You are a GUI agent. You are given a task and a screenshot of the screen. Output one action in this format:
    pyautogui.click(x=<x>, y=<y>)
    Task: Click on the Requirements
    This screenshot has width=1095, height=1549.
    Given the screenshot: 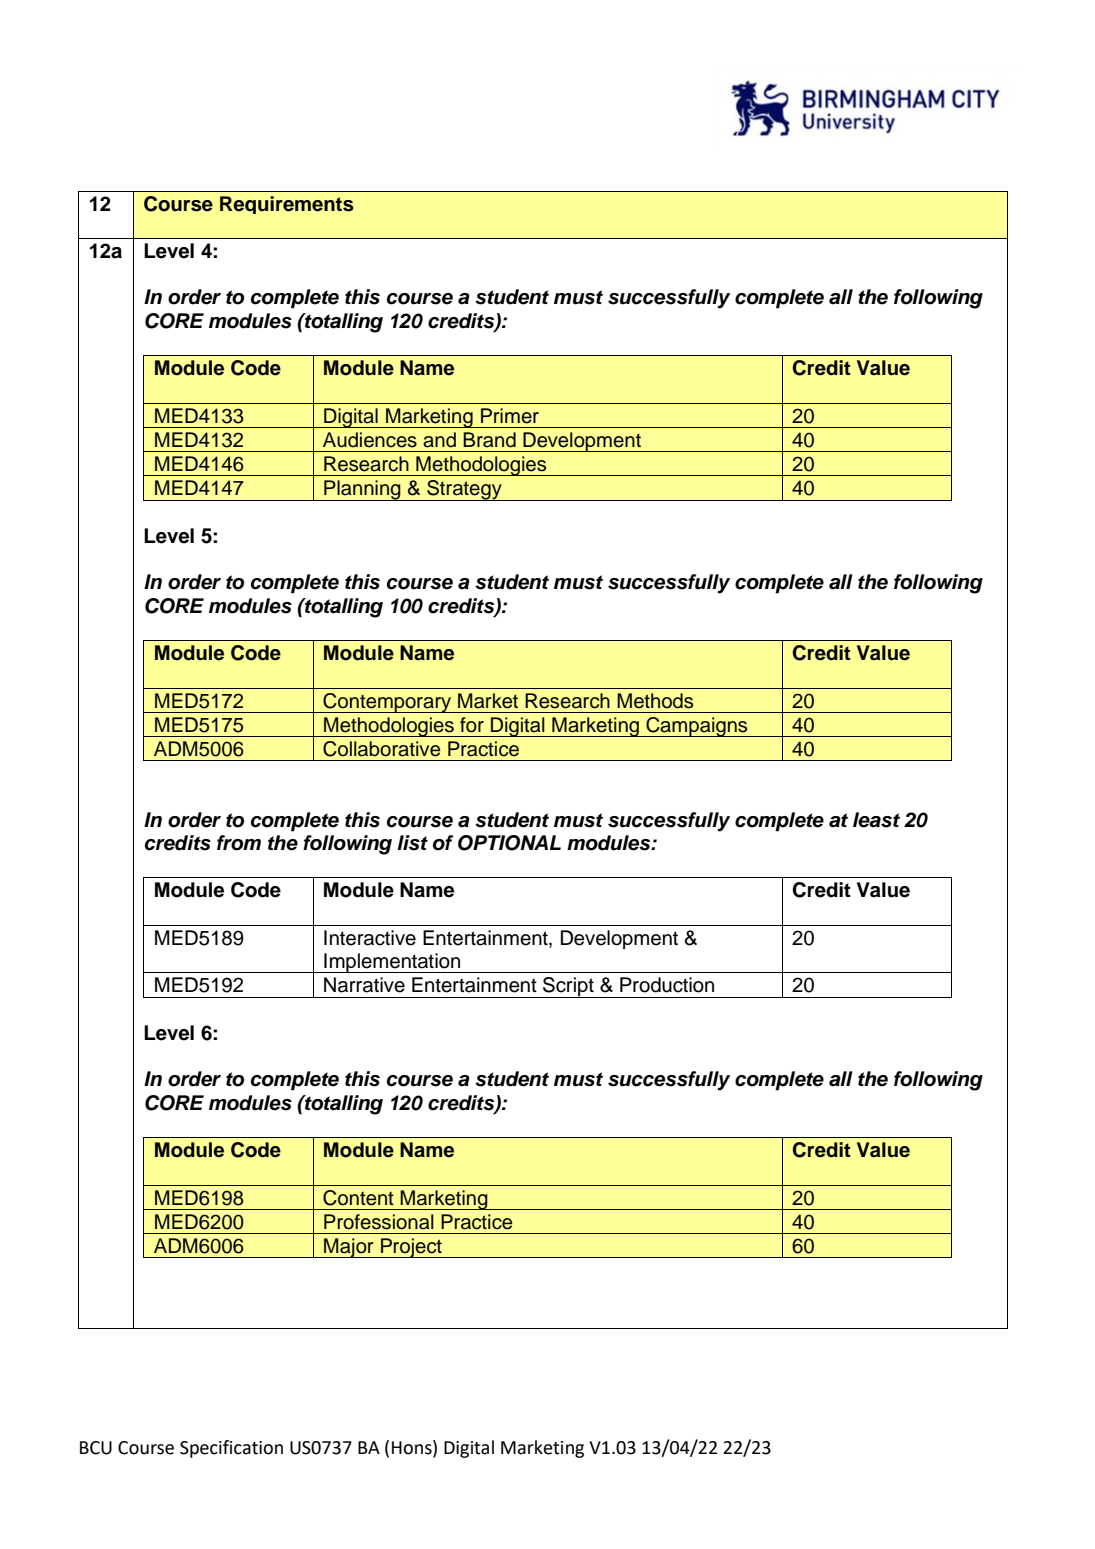 What is the action you would take?
    pyautogui.click(x=287, y=205)
